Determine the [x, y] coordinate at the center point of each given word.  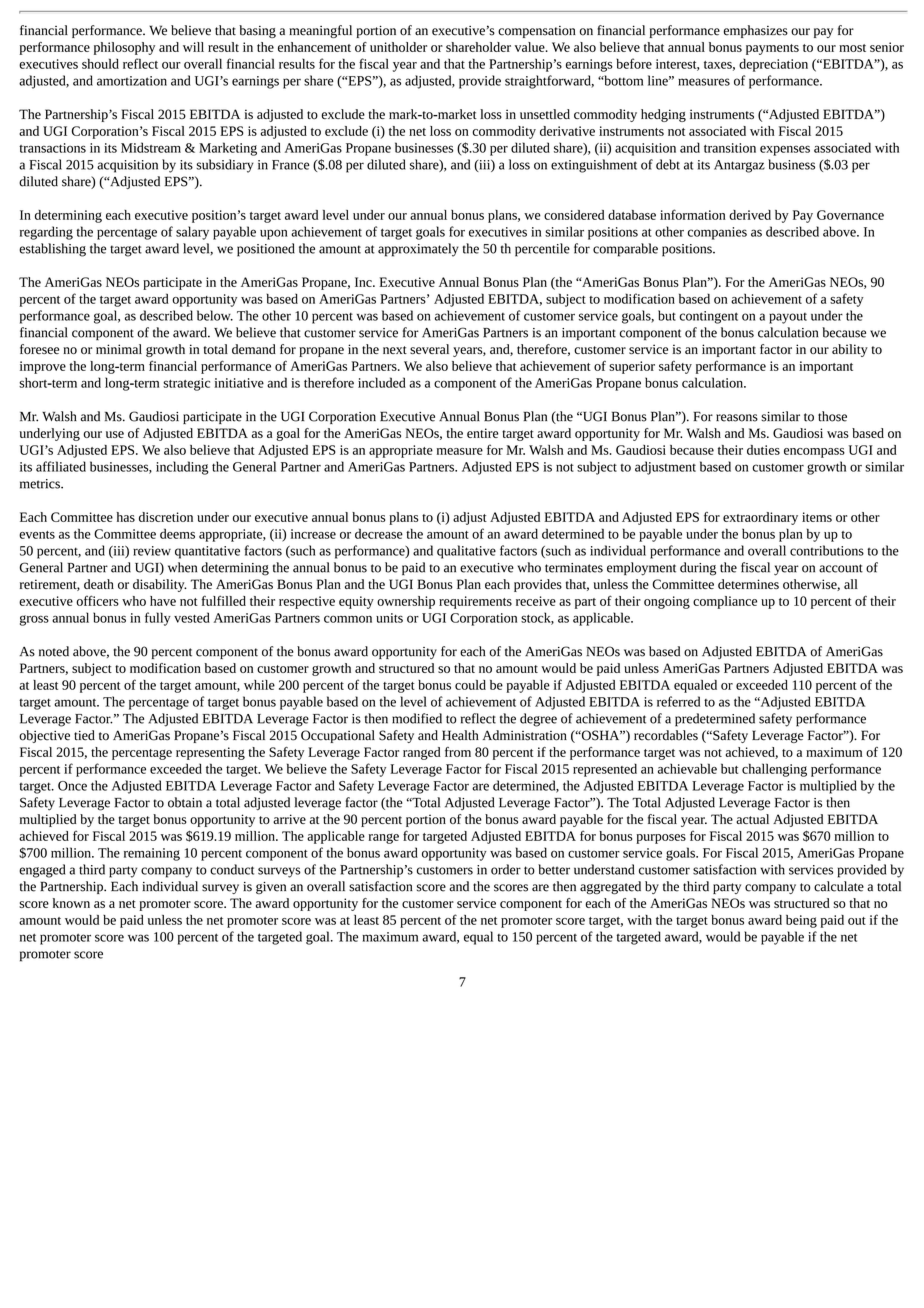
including [182, 468]
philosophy [124, 48]
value [531, 47]
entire [482, 433]
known [71, 903]
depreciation [773, 65]
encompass [814, 453]
